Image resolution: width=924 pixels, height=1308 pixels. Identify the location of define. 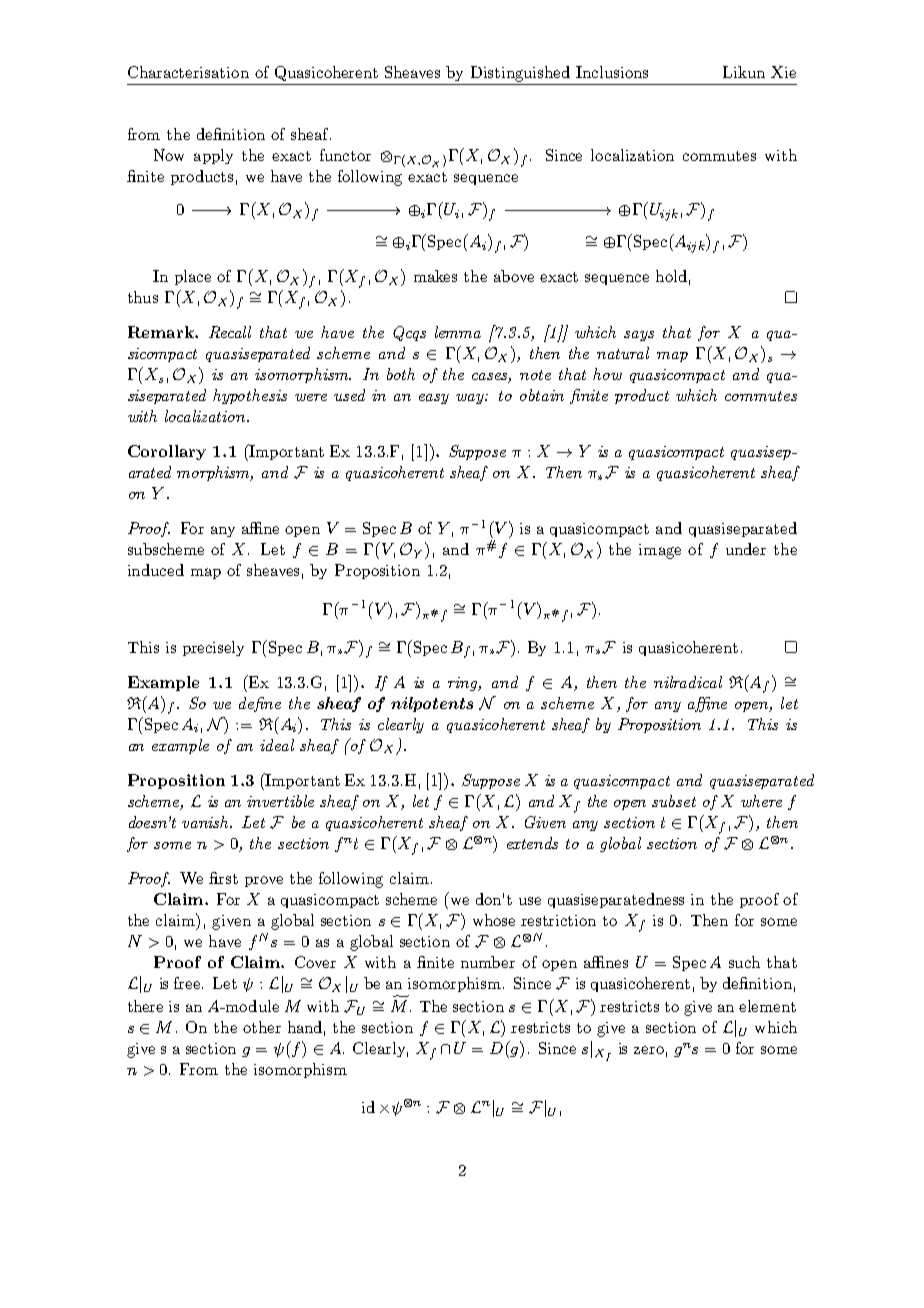
(260, 704).
